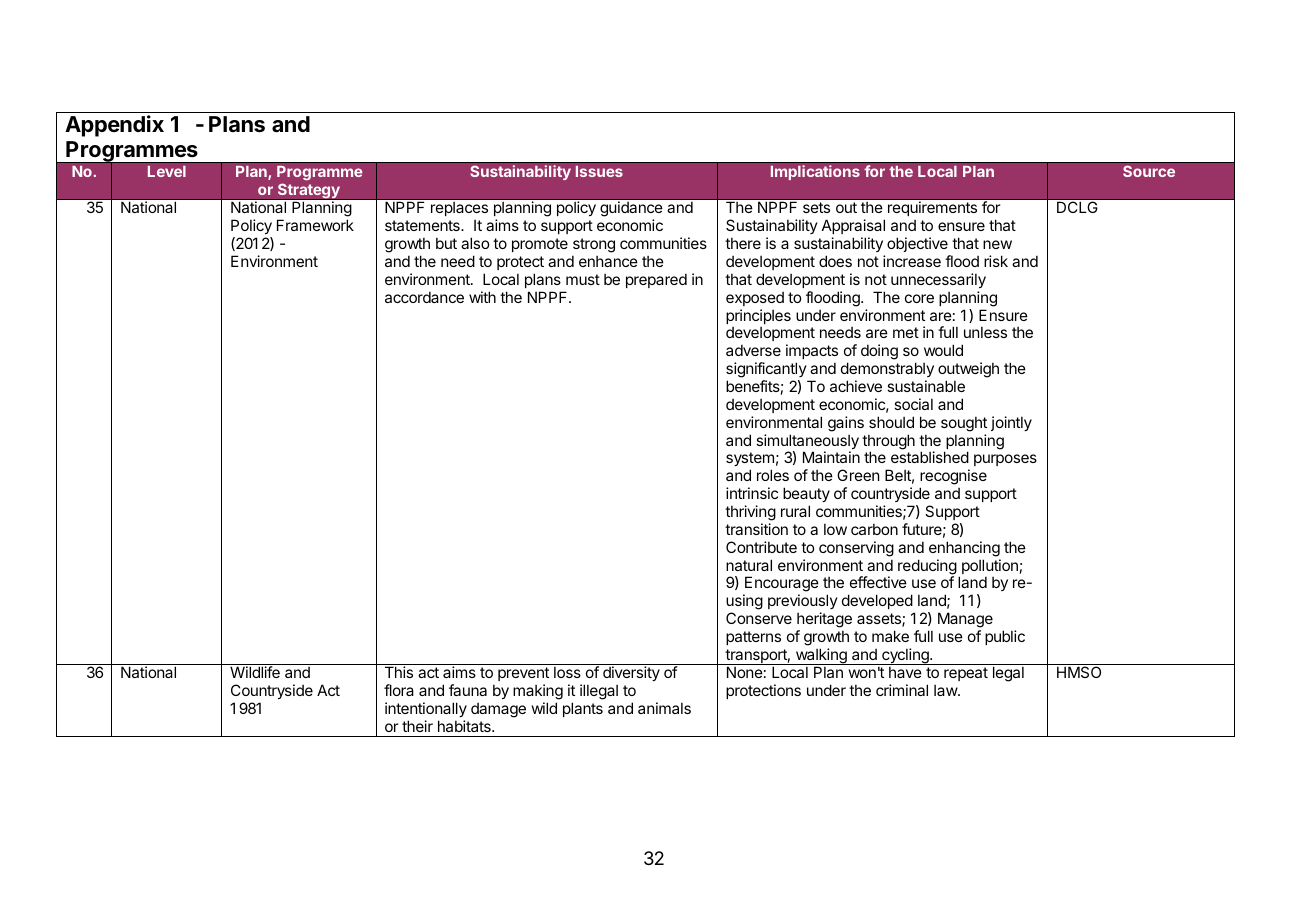 Image resolution: width=1307 pixels, height=924 pixels. I want to click on accordance, so click(424, 297).
